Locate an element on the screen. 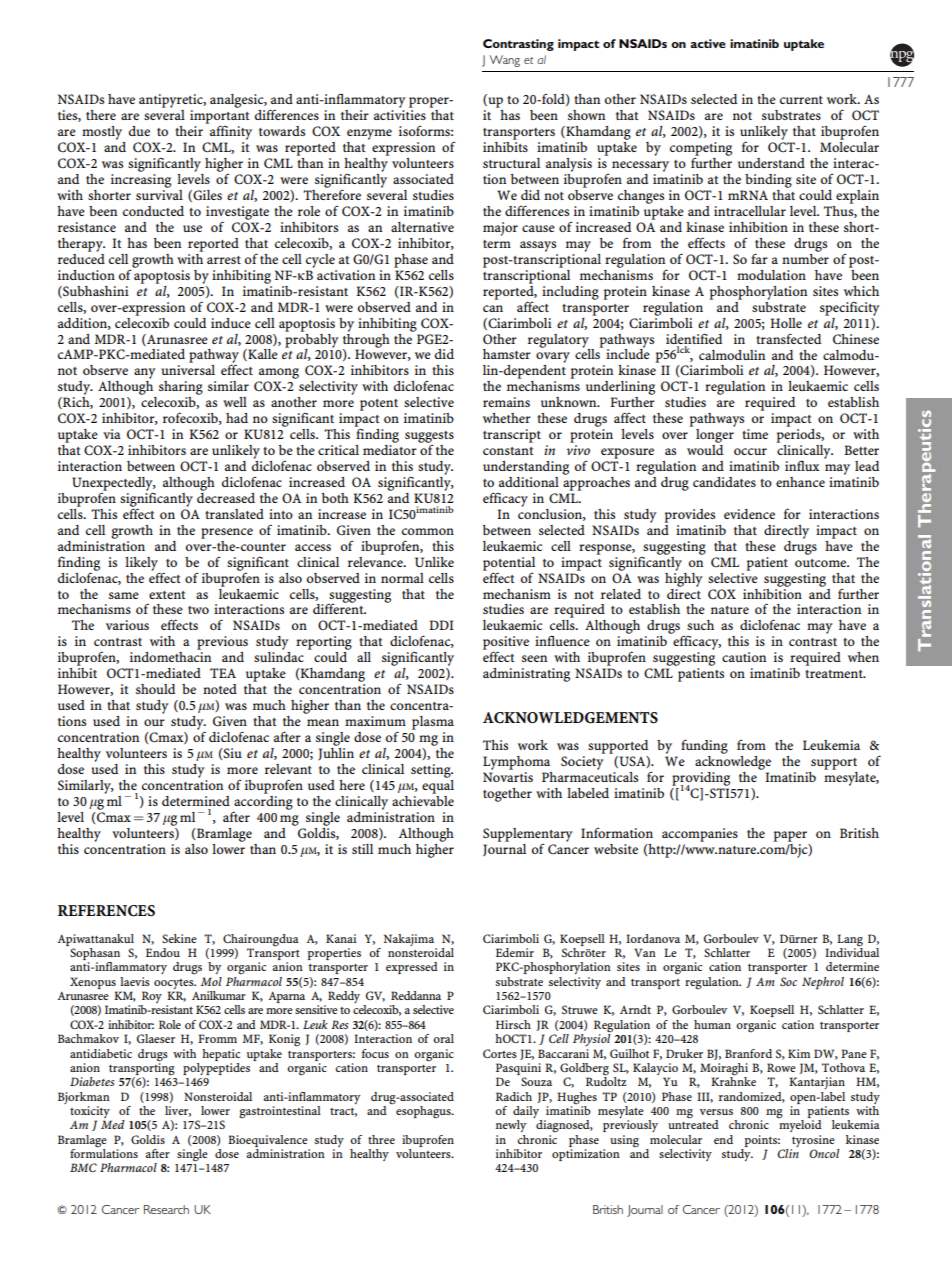  universal is located at coordinates (188, 370).
